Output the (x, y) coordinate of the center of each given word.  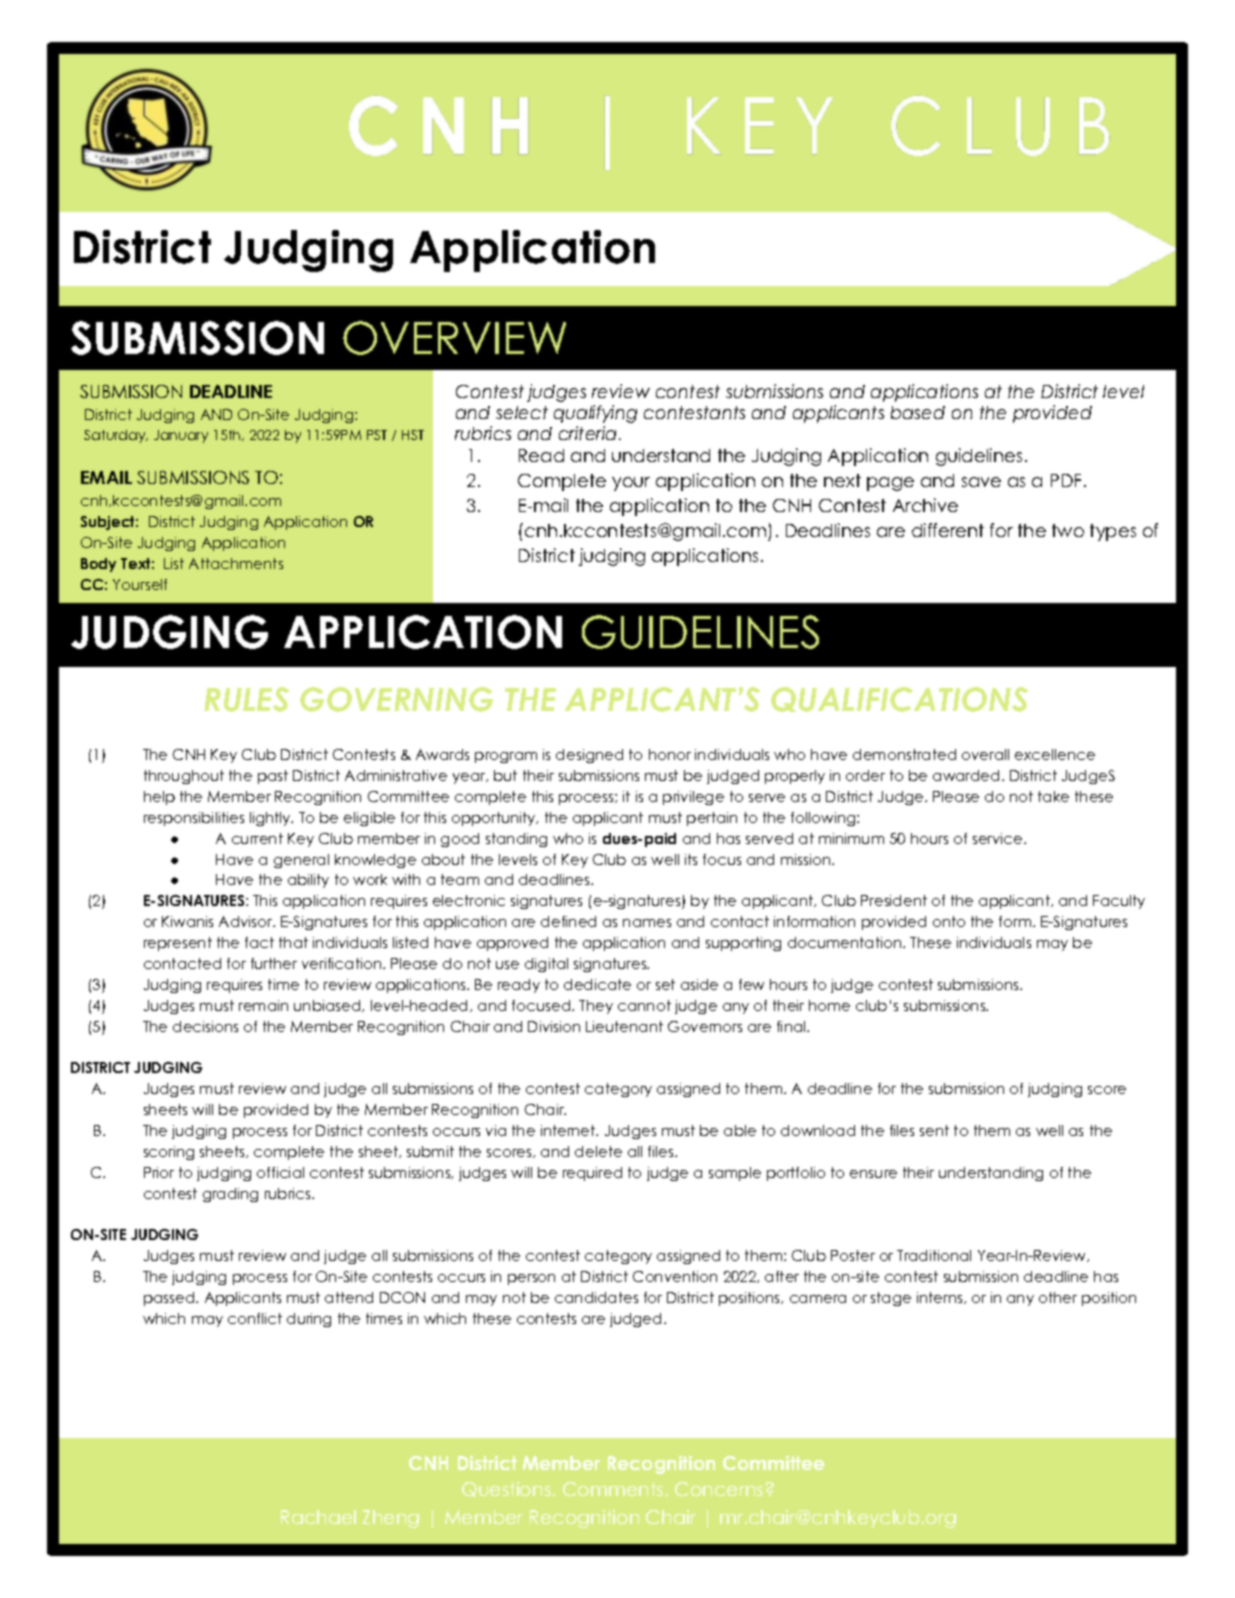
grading (230, 1195)
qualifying (595, 414)
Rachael (318, 1517)
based (918, 412)
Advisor (247, 921)
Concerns (719, 1489)
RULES (246, 699)
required (592, 1174)
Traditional (934, 1255)
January (181, 436)
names (647, 923)
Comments (613, 1489)
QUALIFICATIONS (899, 699)
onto (949, 921)
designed (589, 756)
